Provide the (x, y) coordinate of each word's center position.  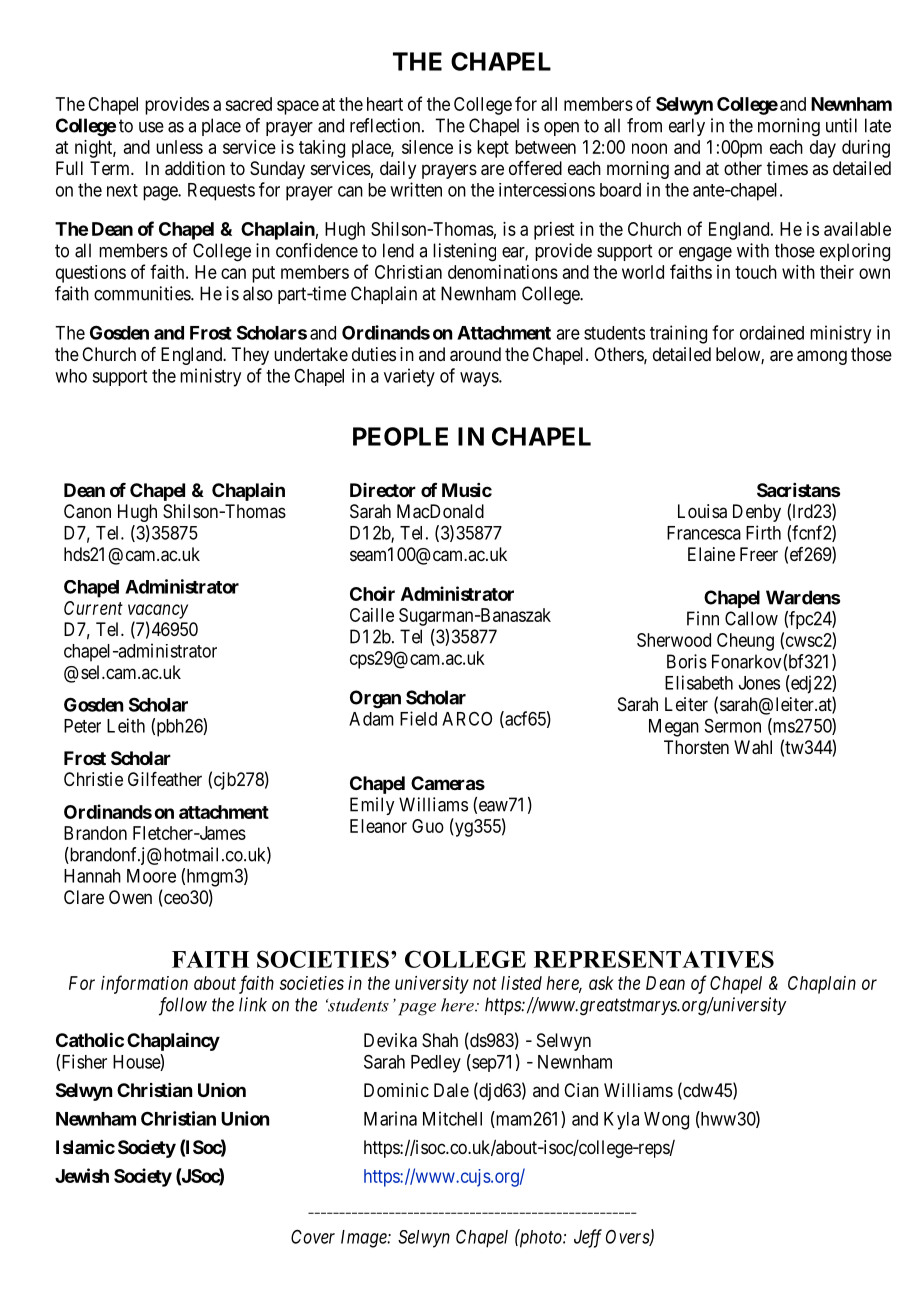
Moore (151, 876)
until (841, 125)
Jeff (588, 1238)
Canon (87, 511)
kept (493, 149)
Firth (763, 532)
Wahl (753, 747)
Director (383, 490)
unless (179, 147)
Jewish (82, 1175)
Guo (428, 826)
